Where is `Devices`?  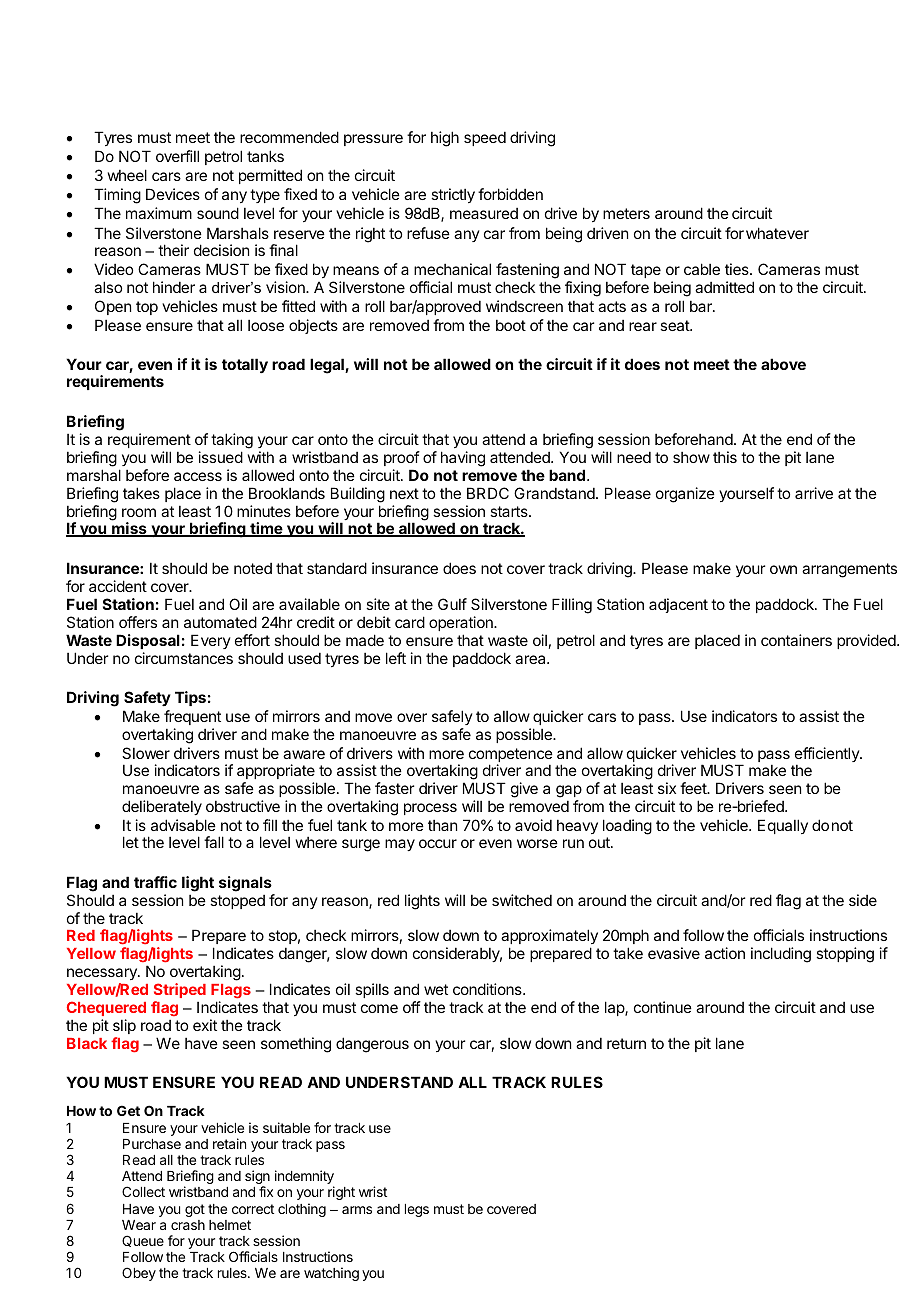 Devices is located at coordinates (173, 194).
